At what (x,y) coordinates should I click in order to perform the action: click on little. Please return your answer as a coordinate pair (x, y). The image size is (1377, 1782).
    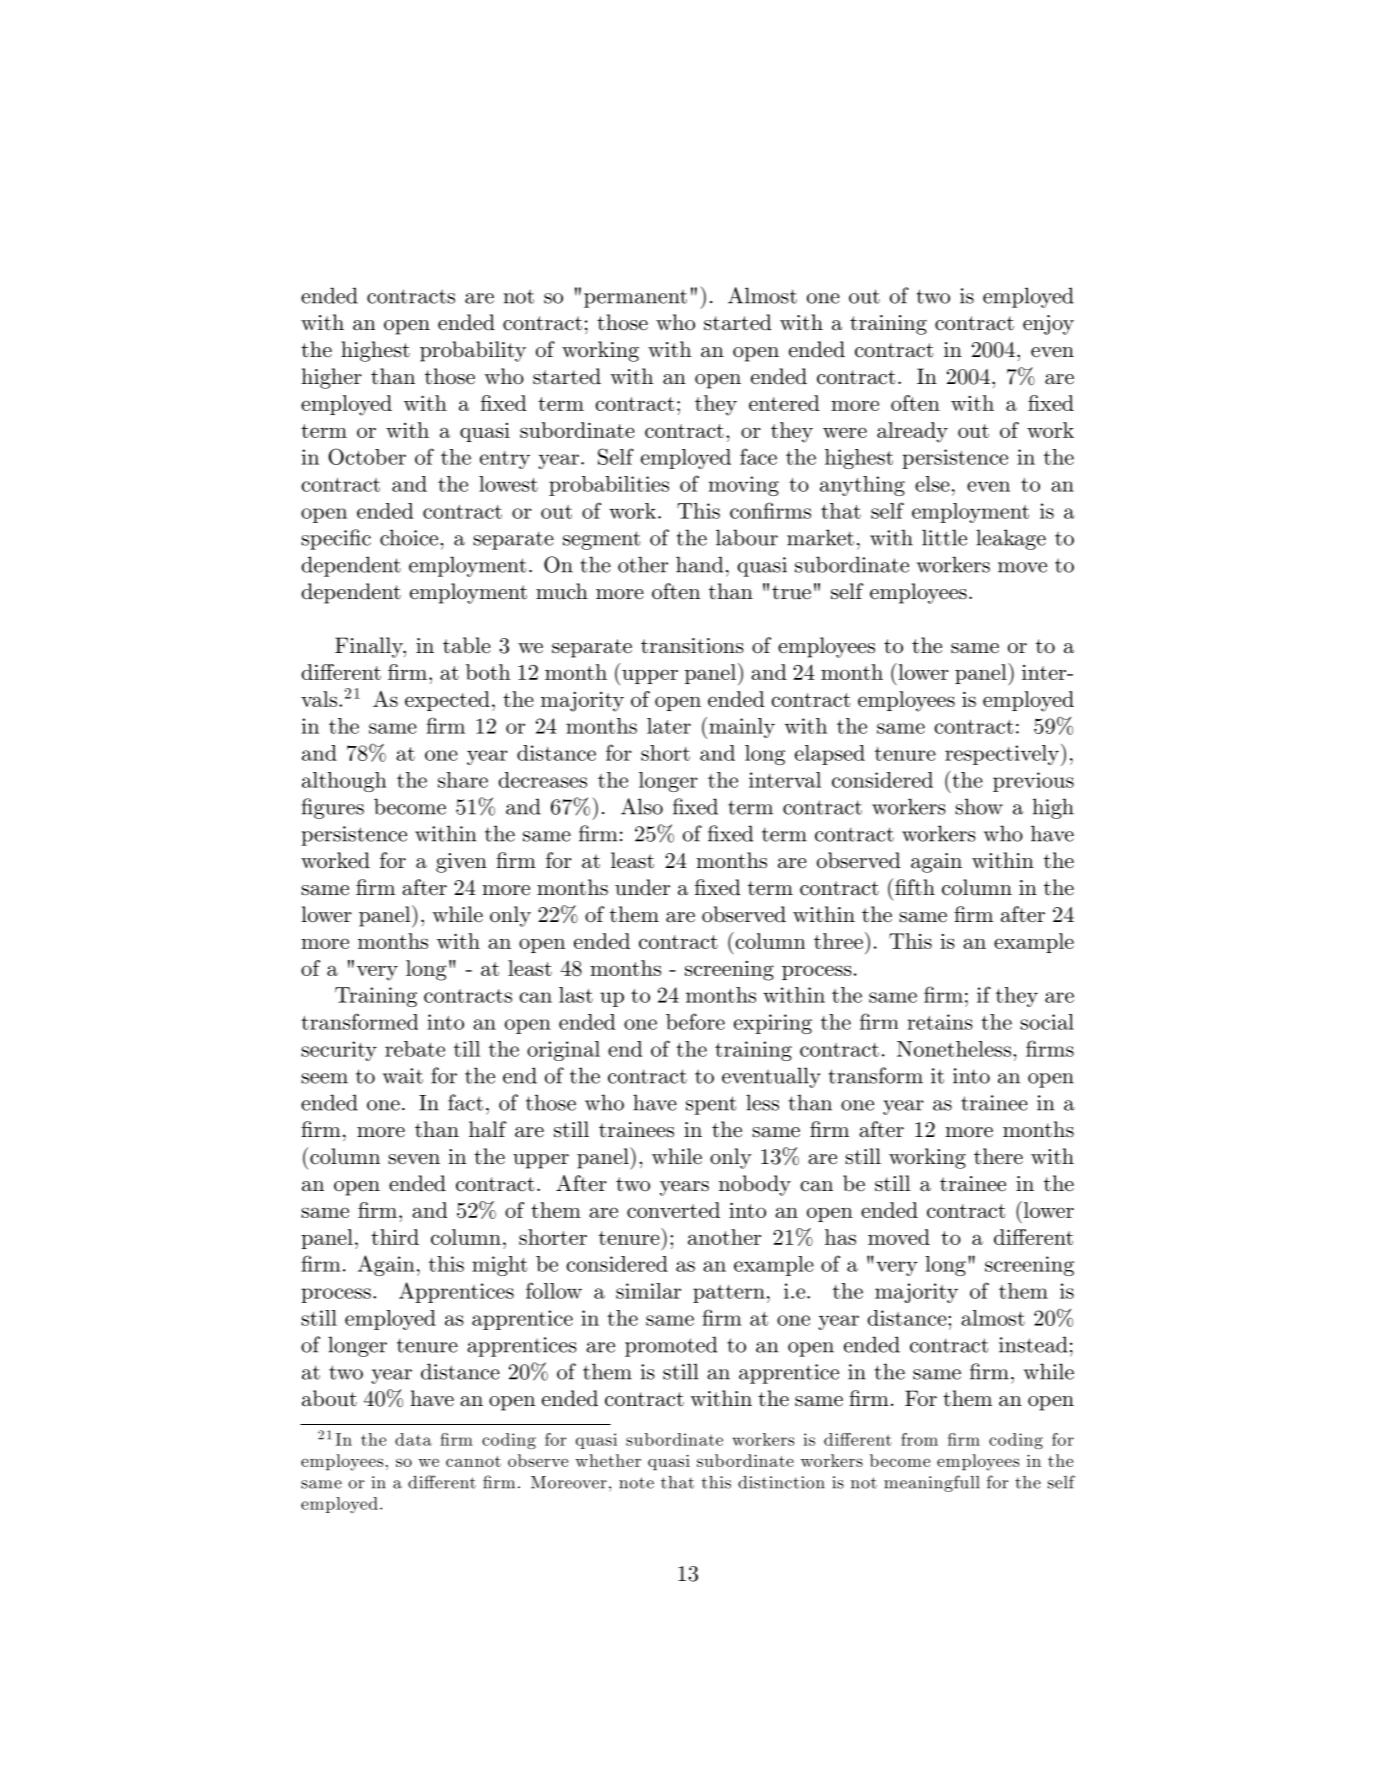
    Looking at the image, I should click on (944, 537).
